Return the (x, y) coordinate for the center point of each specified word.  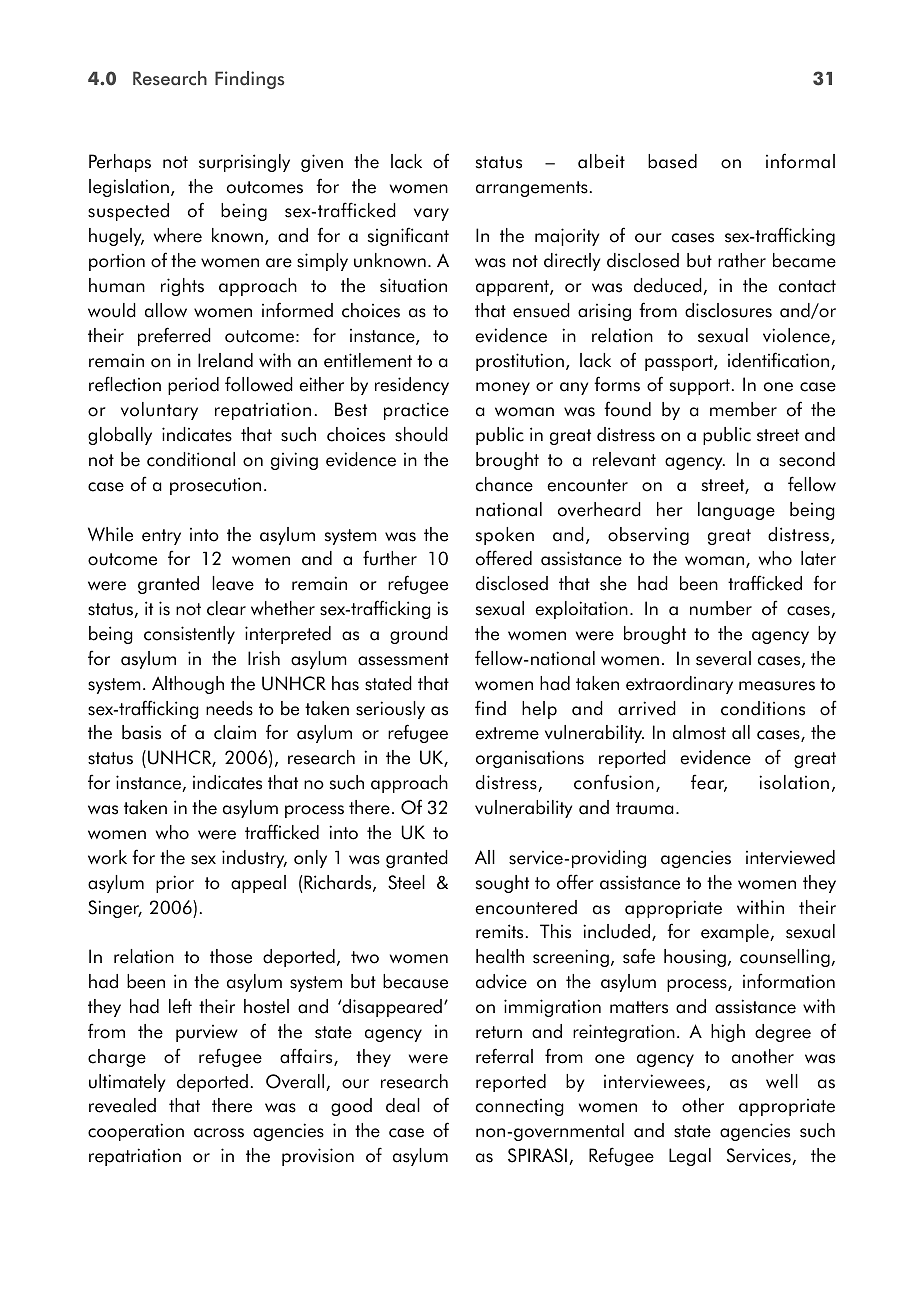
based (672, 161)
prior (175, 884)
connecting (520, 1107)
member (743, 409)
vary (431, 214)
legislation (129, 188)
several (723, 658)
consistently (189, 635)
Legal (690, 1157)
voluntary (159, 411)
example (736, 933)
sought (502, 884)
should (421, 434)
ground (419, 635)
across (219, 1133)
